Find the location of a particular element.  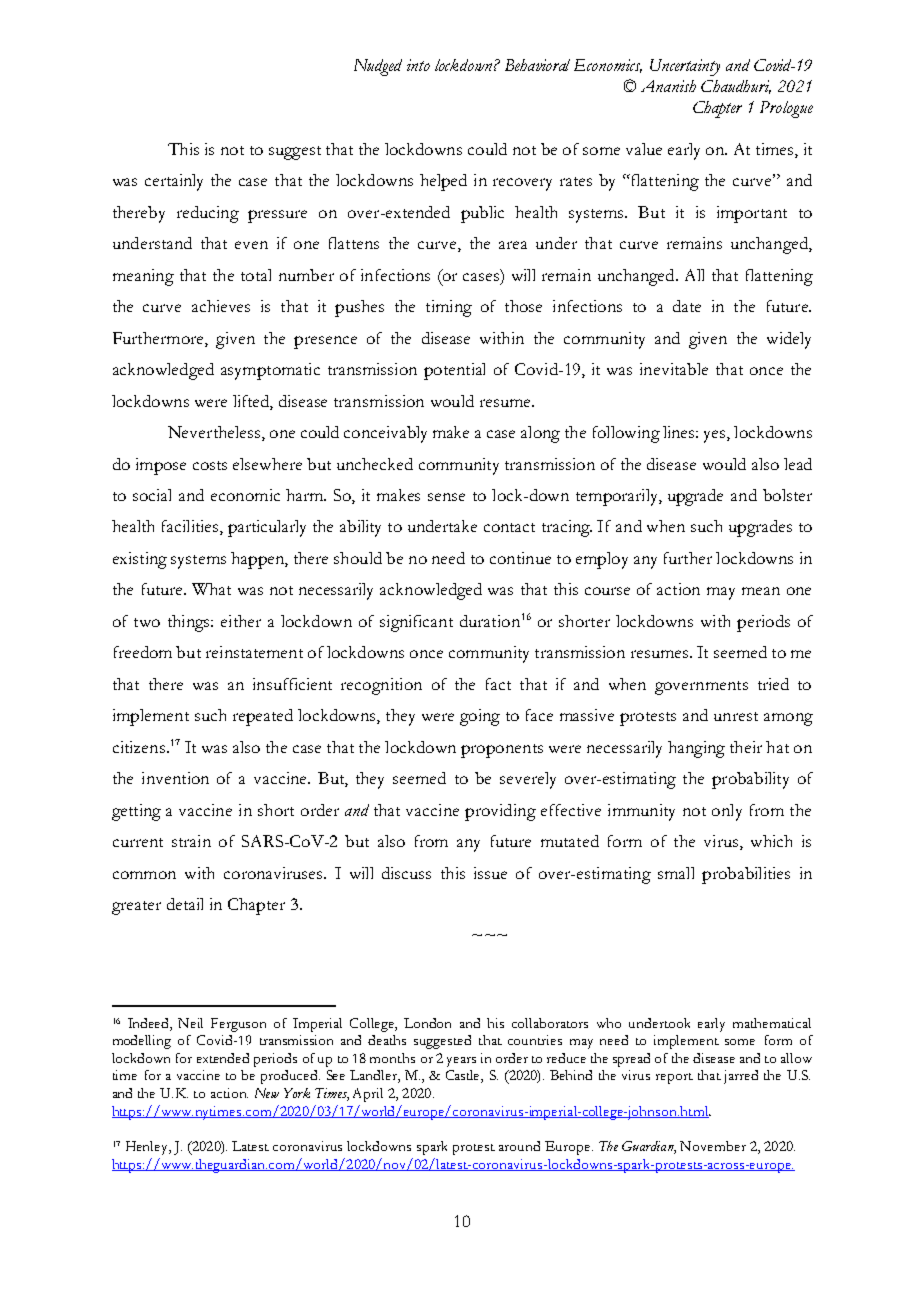

going is located at coordinates (480, 717).
